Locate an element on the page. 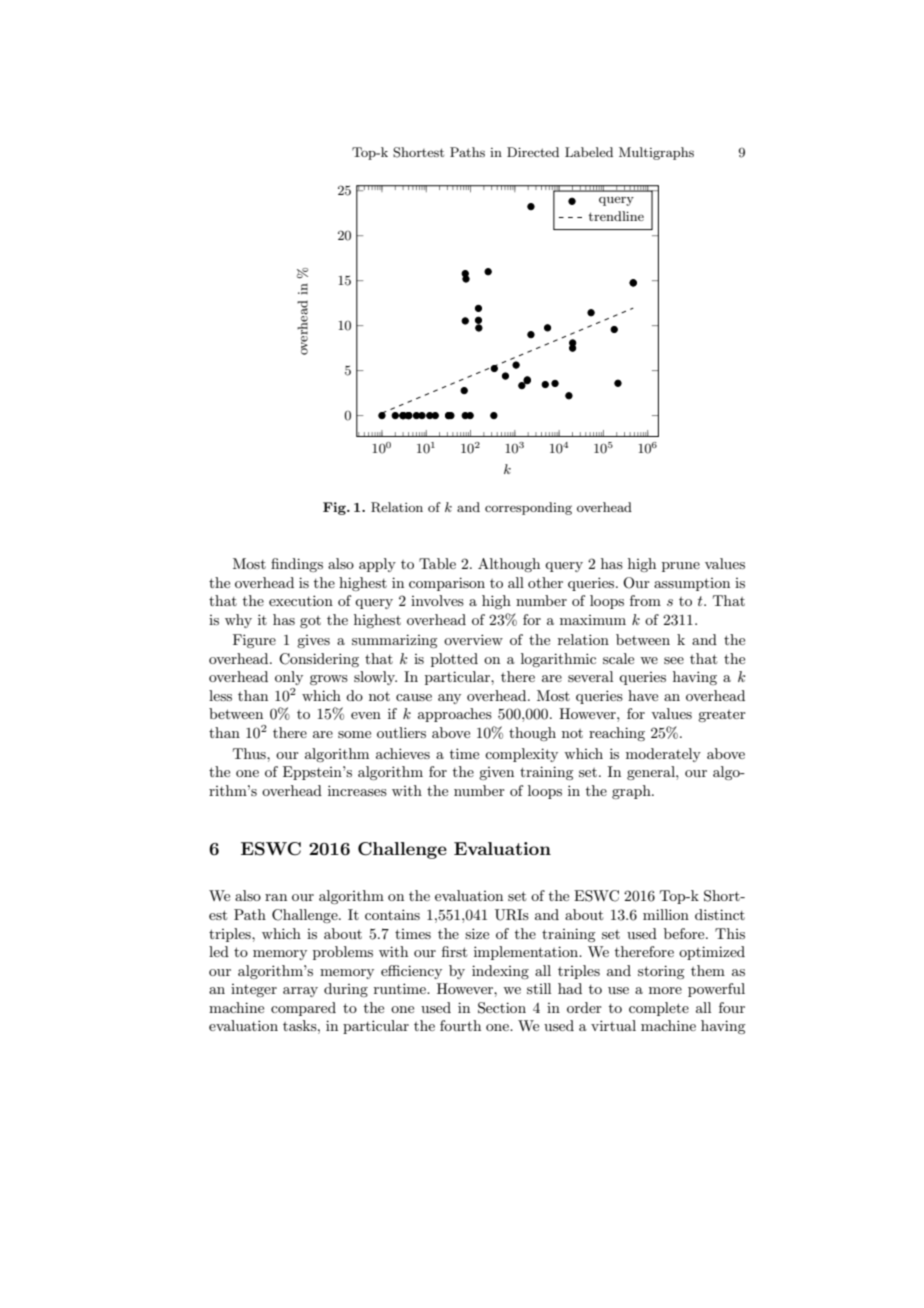 The image size is (924, 1308). million is located at coordinates (666, 914).
